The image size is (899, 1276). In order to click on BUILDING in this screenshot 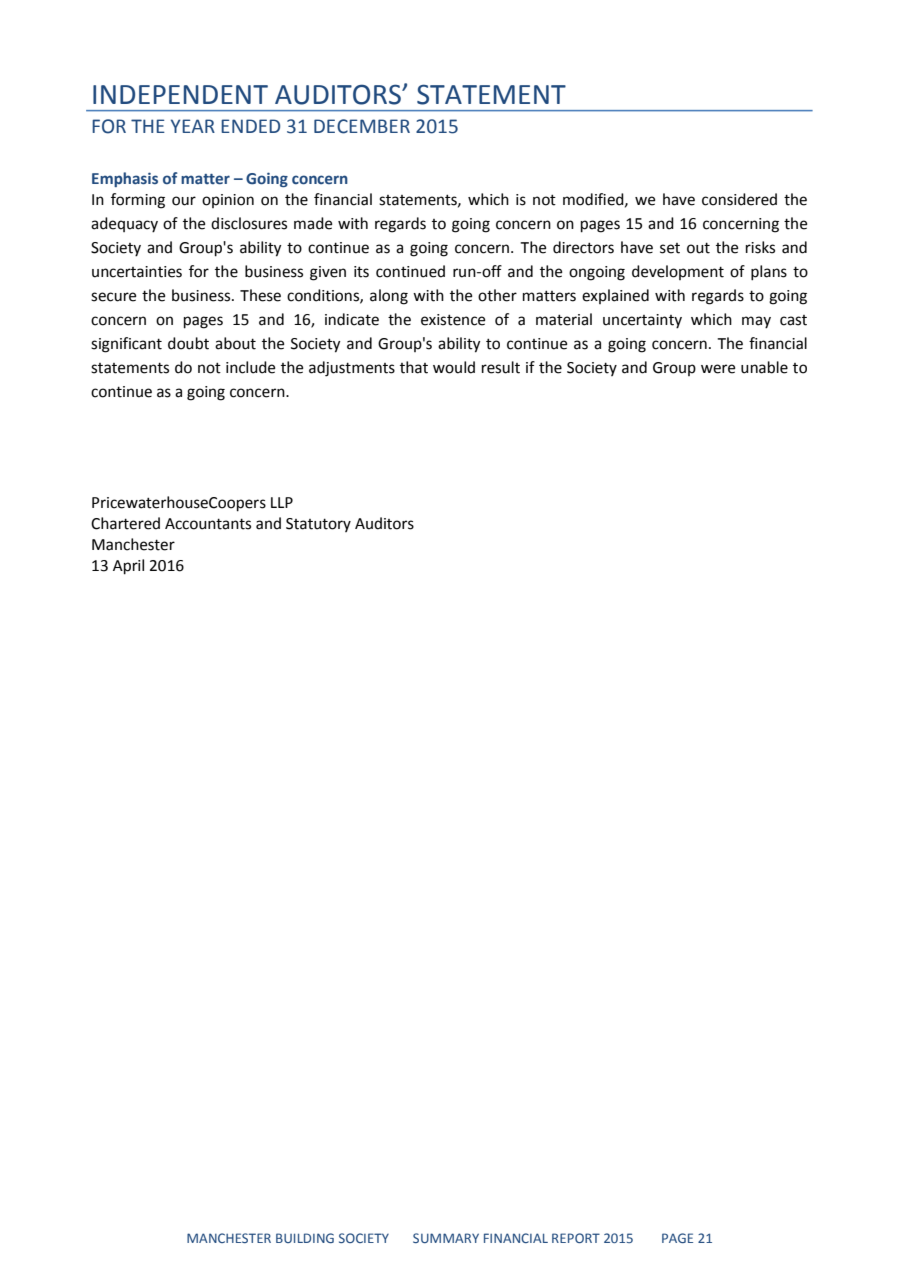, I will do `click(305, 1238)`.
